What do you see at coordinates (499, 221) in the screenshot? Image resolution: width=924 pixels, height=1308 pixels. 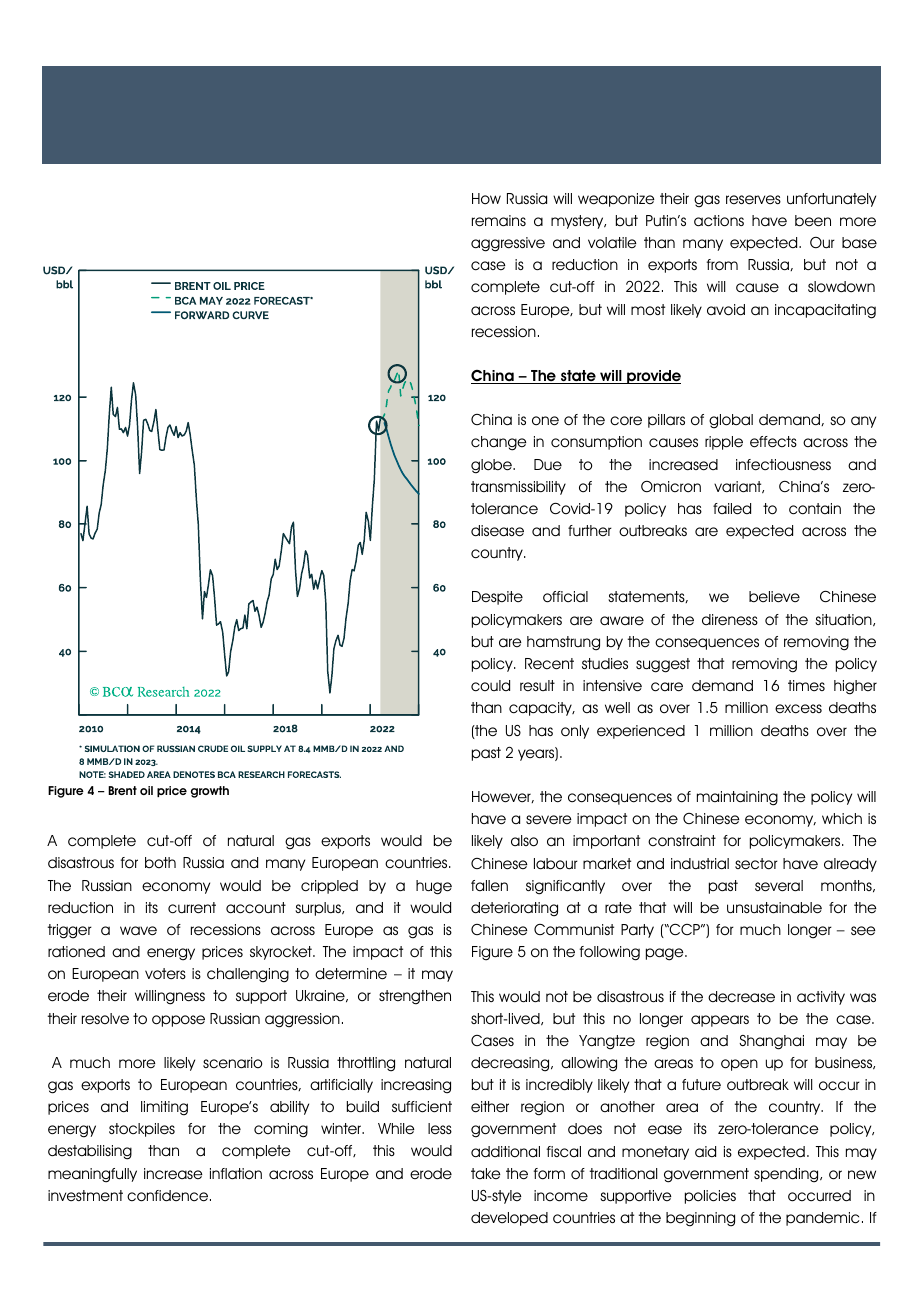 I see `remains` at bounding box center [499, 221].
